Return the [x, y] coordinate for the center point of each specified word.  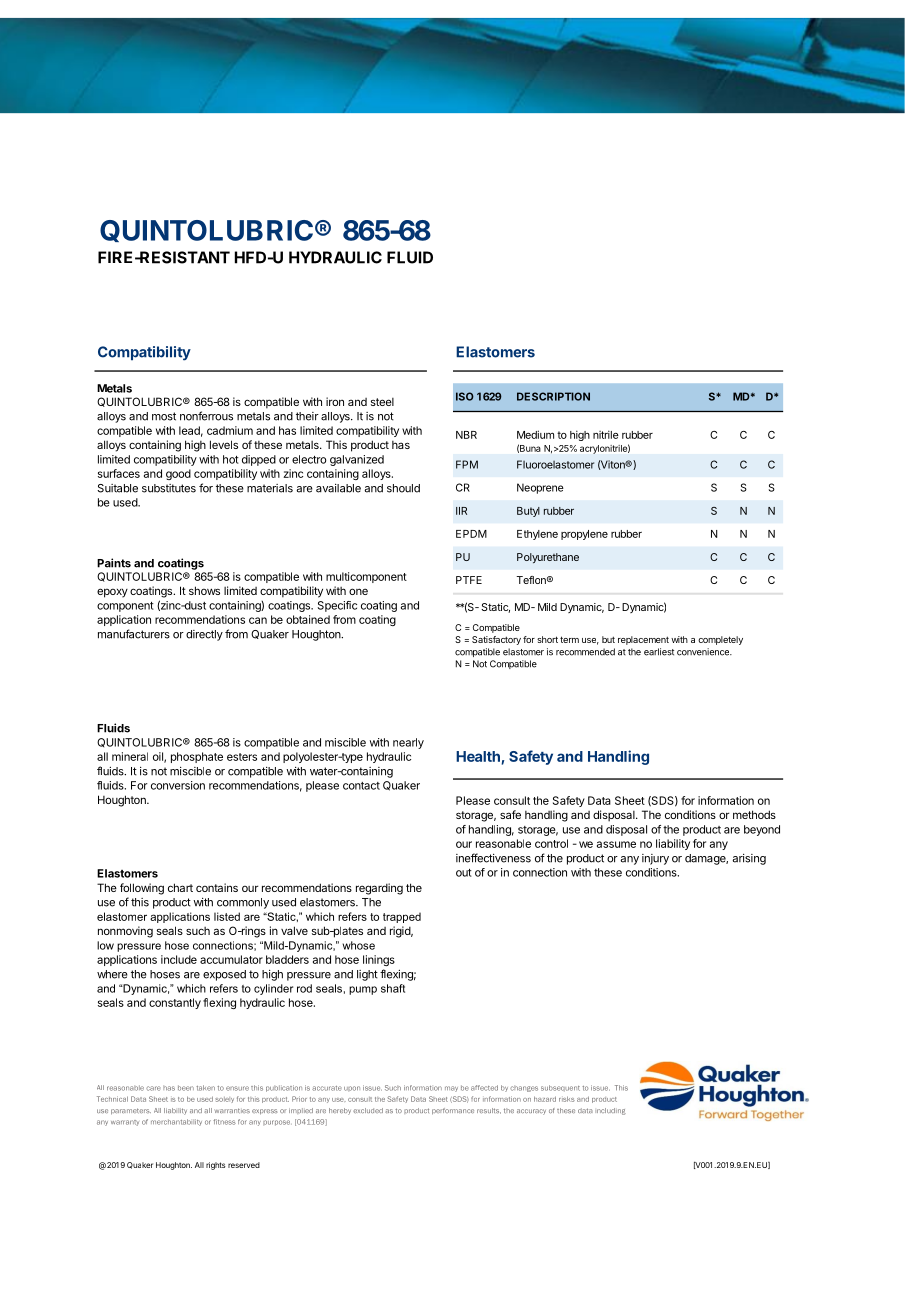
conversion [178, 785]
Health [478, 756]
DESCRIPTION [553, 396]
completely [720, 640]
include [179, 959]
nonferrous [206, 416]
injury [655, 859]
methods [754, 814]
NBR [466, 435]
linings [379, 960]
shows [204, 590]
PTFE [469, 580]
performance [453, 1111]
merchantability [176, 1122]
